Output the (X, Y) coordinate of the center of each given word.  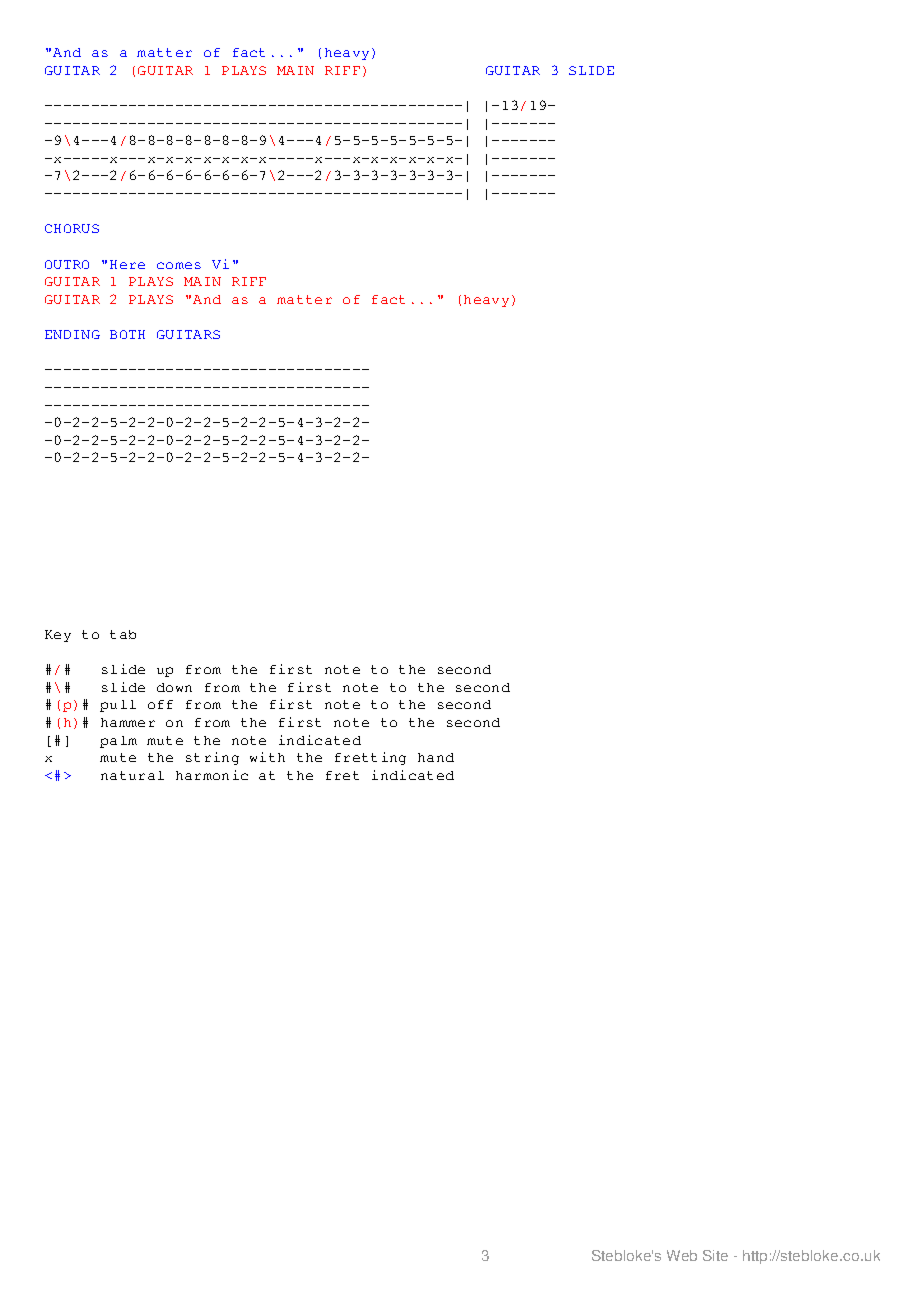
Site (715, 1255)
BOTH (127, 334)
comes (179, 265)
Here (127, 264)
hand (436, 757)
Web (682, 1255)
